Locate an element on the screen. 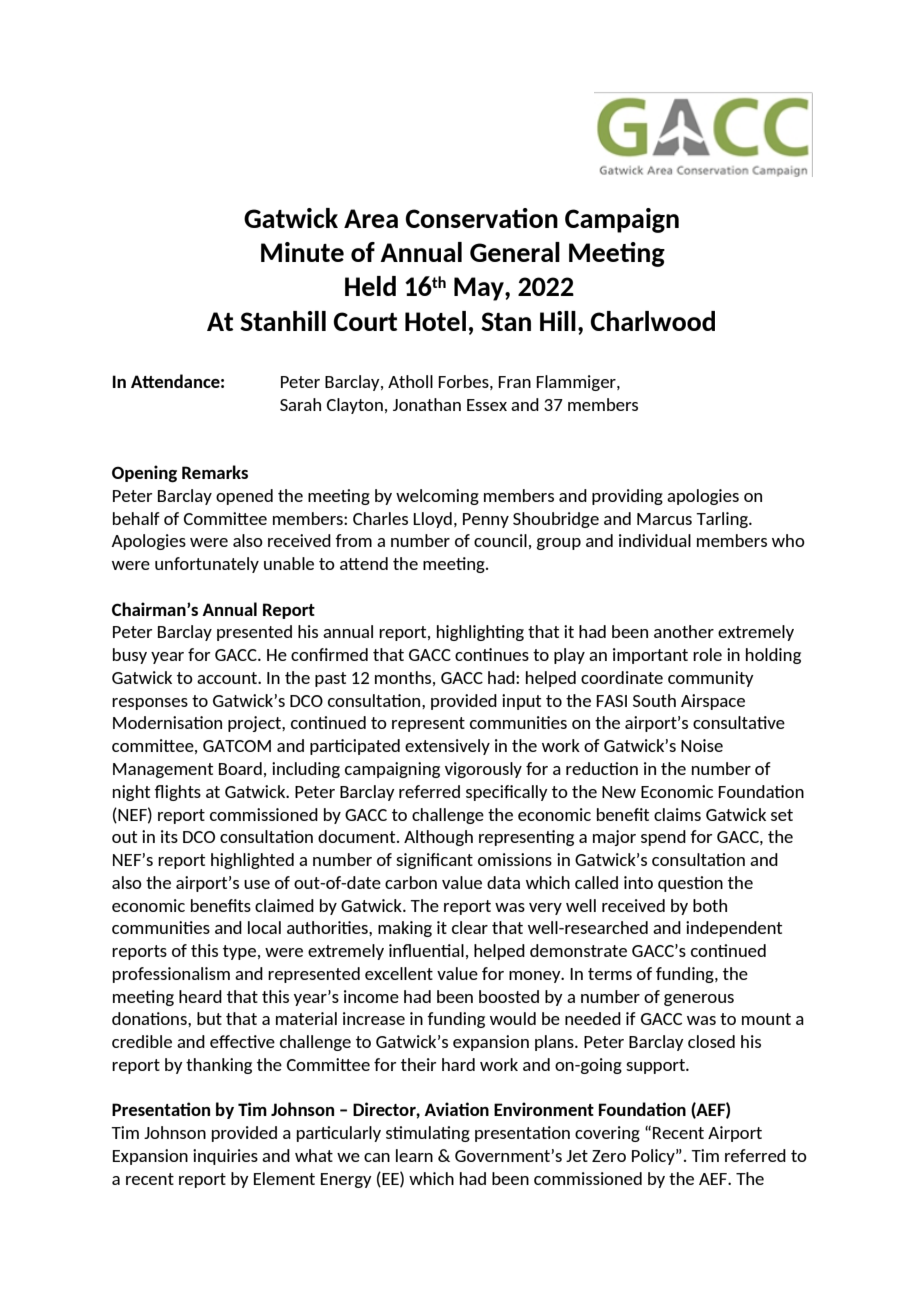 This screenshot has height=1308, width=924. spend is located at coordinates (663, 838).
